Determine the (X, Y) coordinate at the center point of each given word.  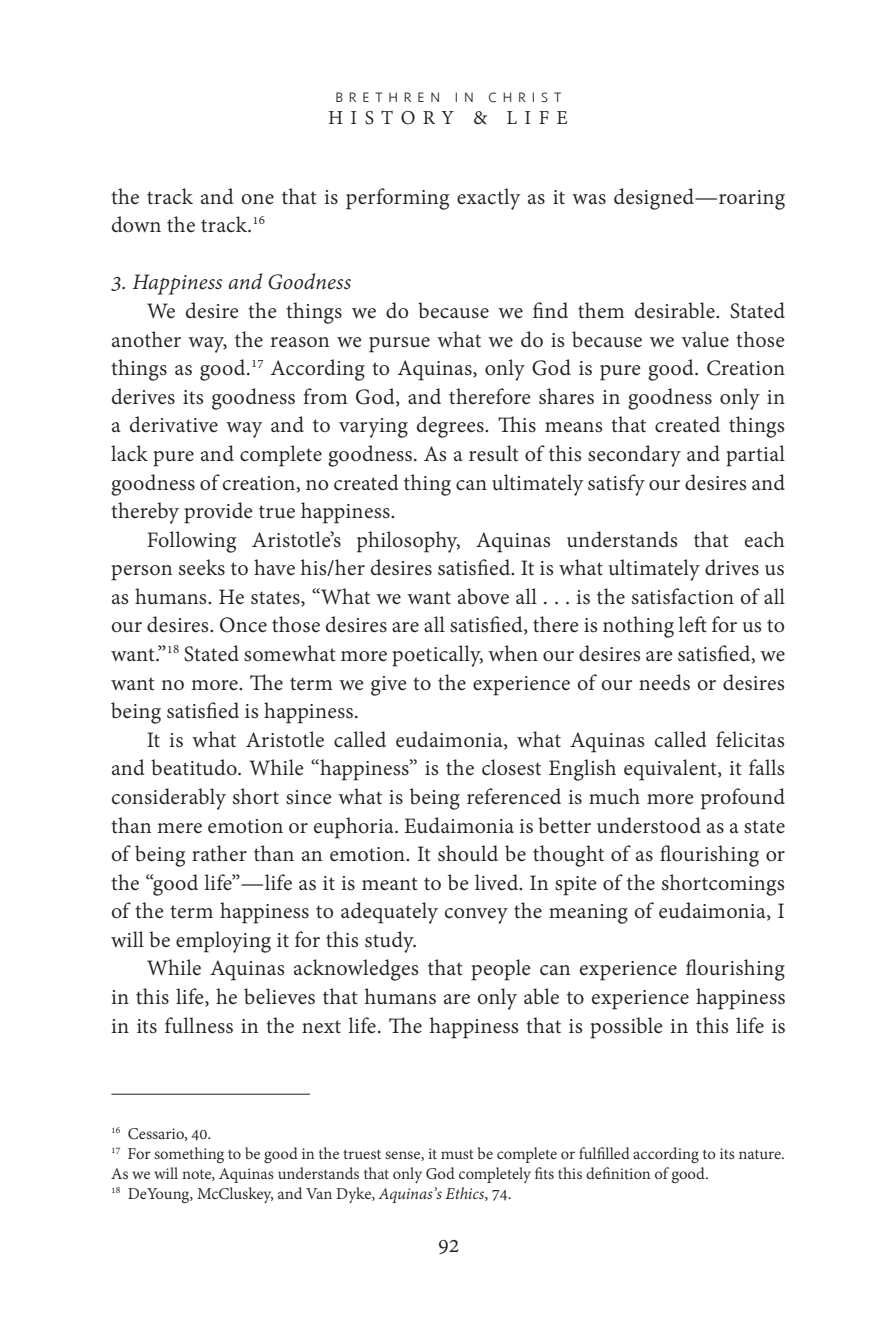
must (457, 1154)
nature (761, 1154)
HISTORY (391, 118)
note (197, 1175)
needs (664, 682)
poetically (437, 656)
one (257, 199)
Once (243, 625)
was (589, 199)
